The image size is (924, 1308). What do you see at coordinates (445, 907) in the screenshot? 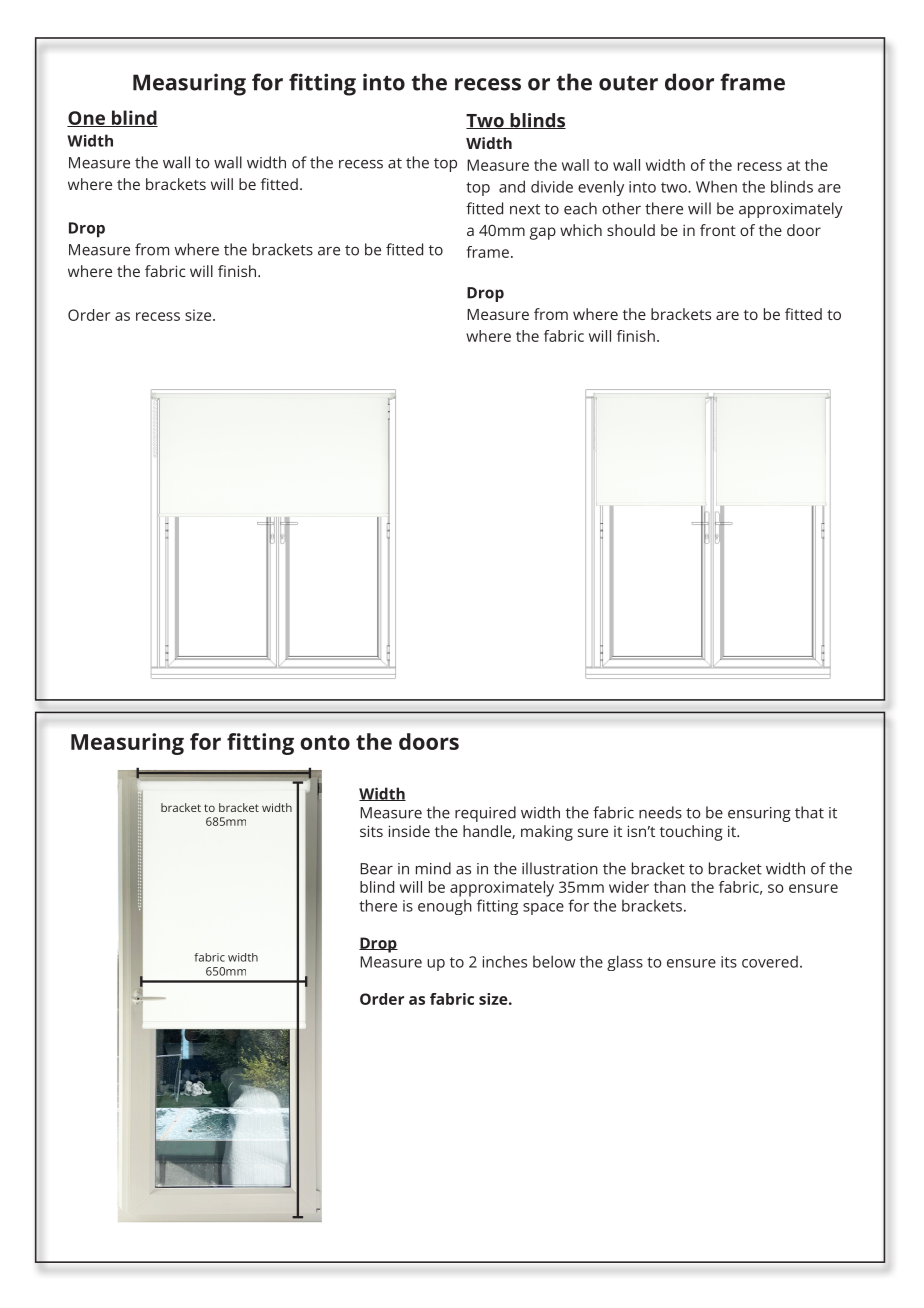
I see `enough` at bounding box center [445, 907].
